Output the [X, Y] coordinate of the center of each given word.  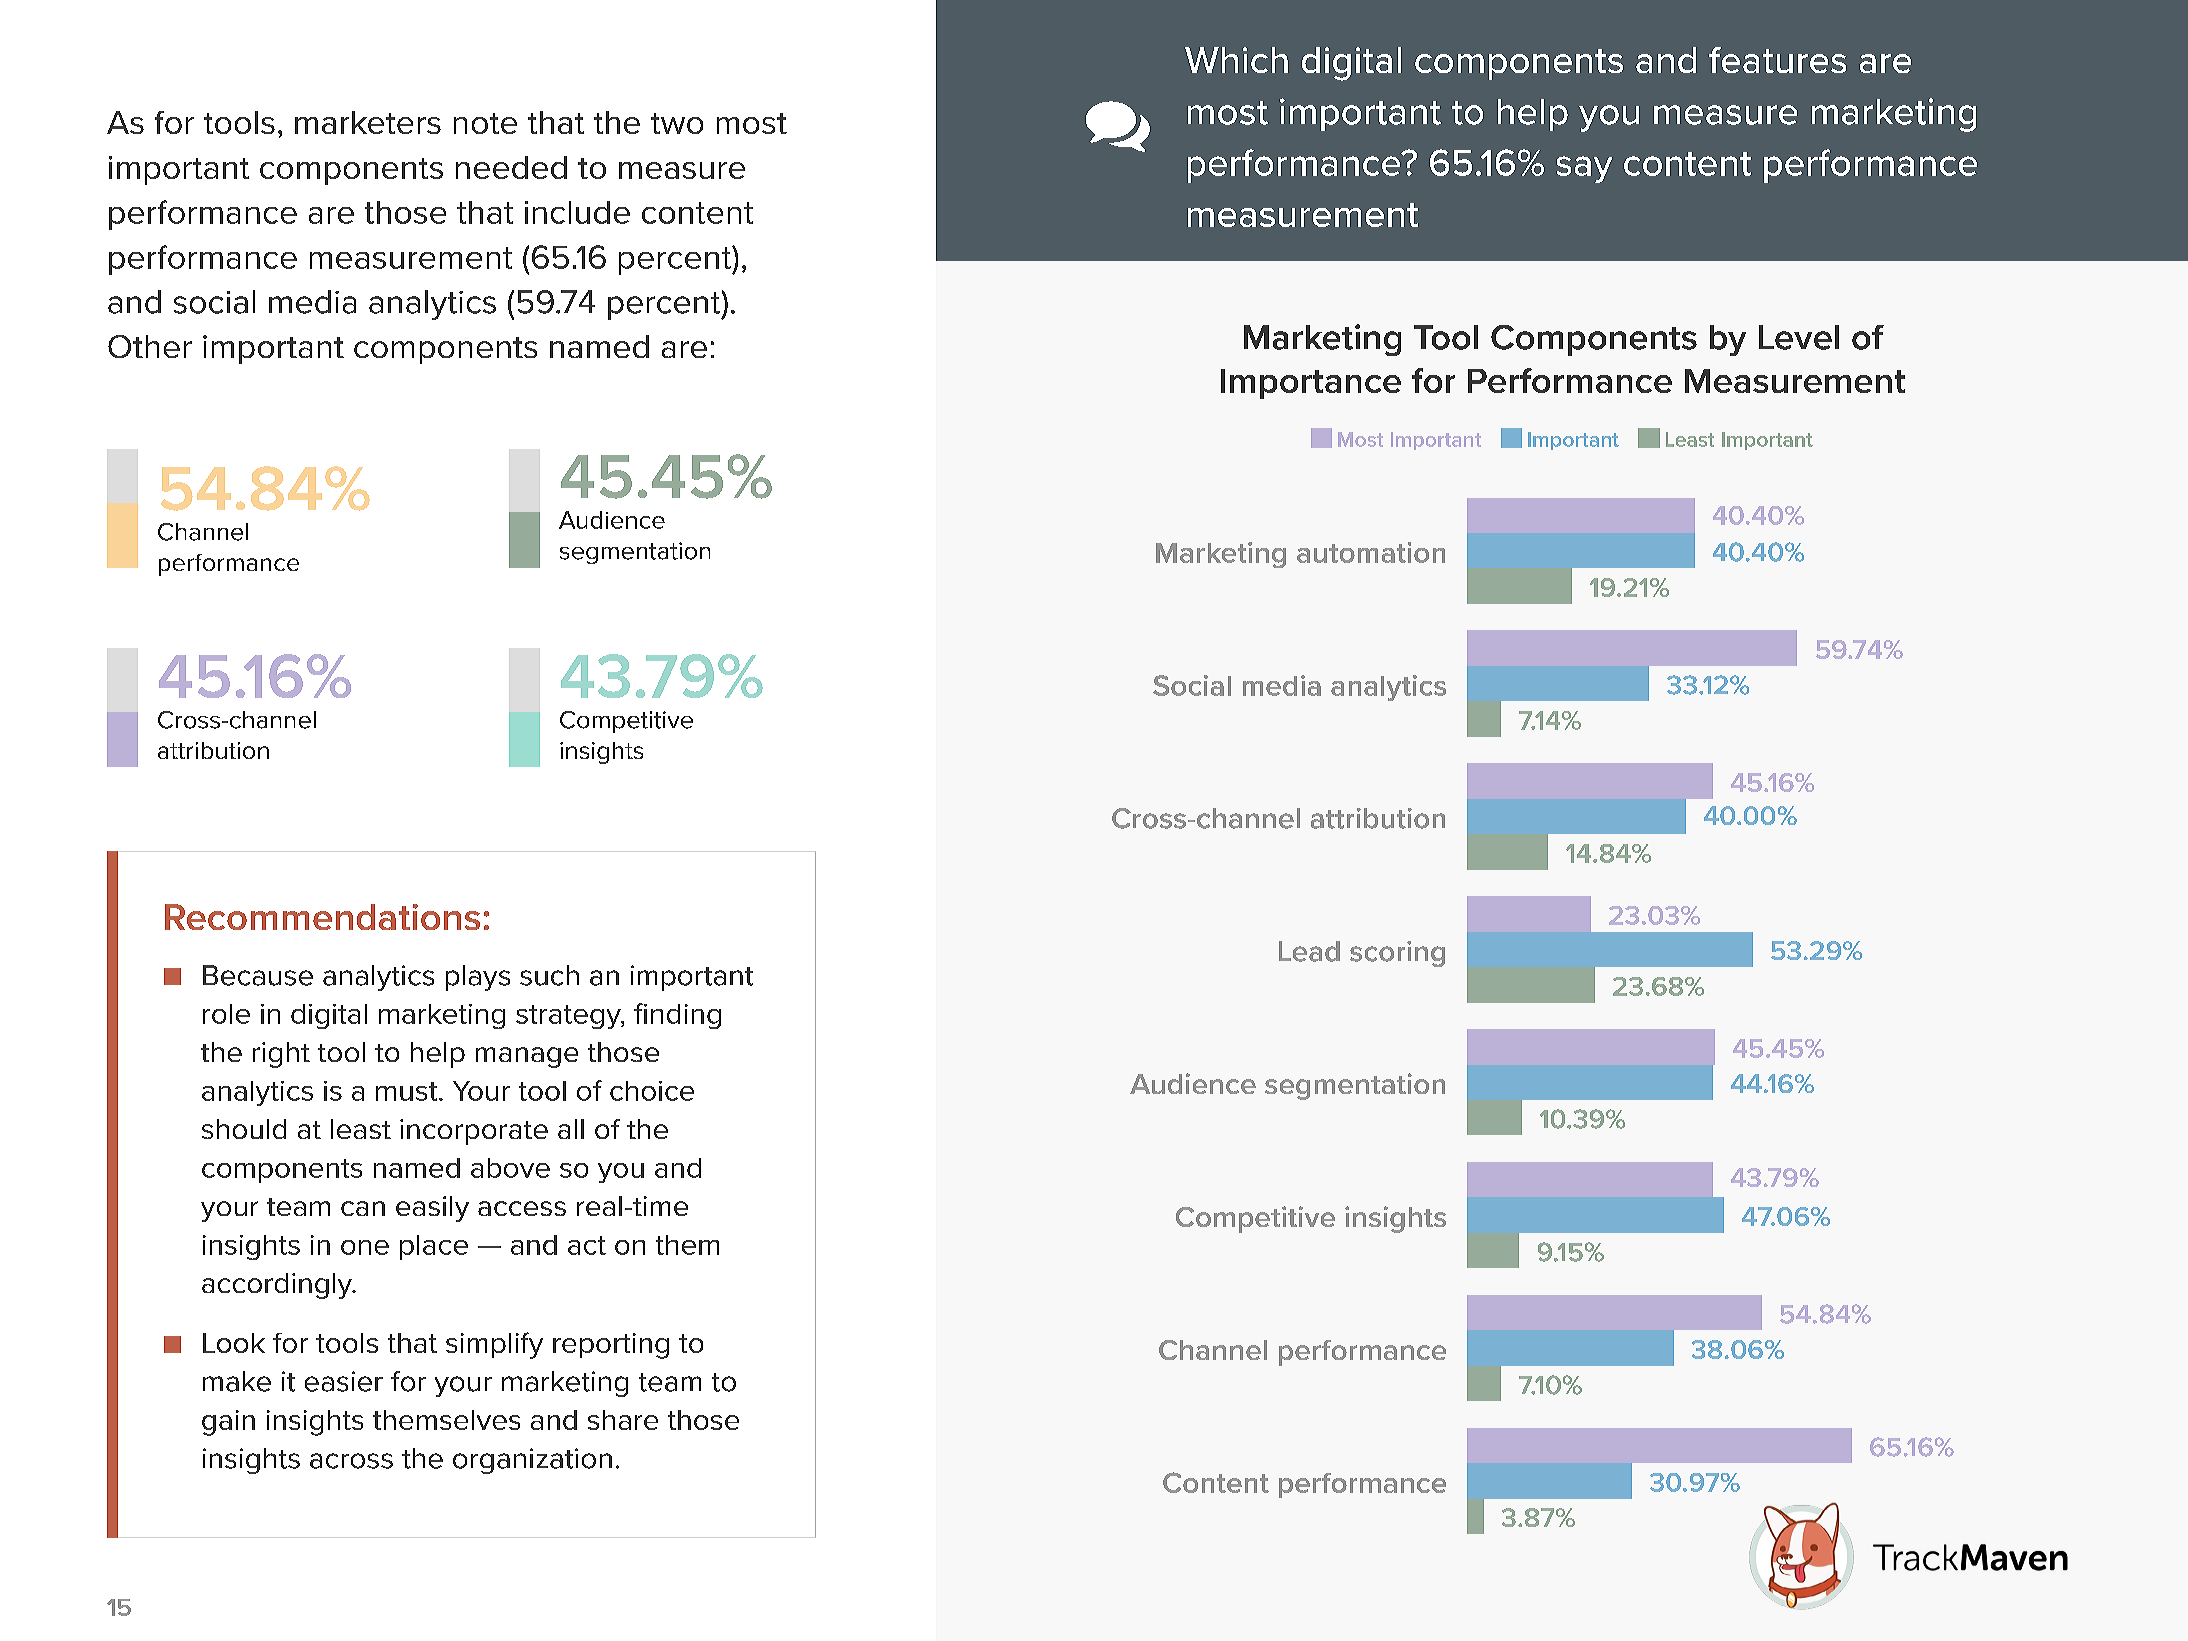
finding [677, 1016]
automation [1371, 552]
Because [258, 975]
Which [1236, 60]
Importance [1311, 384]
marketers [368, 122]
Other [150, 346]
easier [344, 1381]
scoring [1397, 954]
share [623, 1420]
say [1584, 169]
